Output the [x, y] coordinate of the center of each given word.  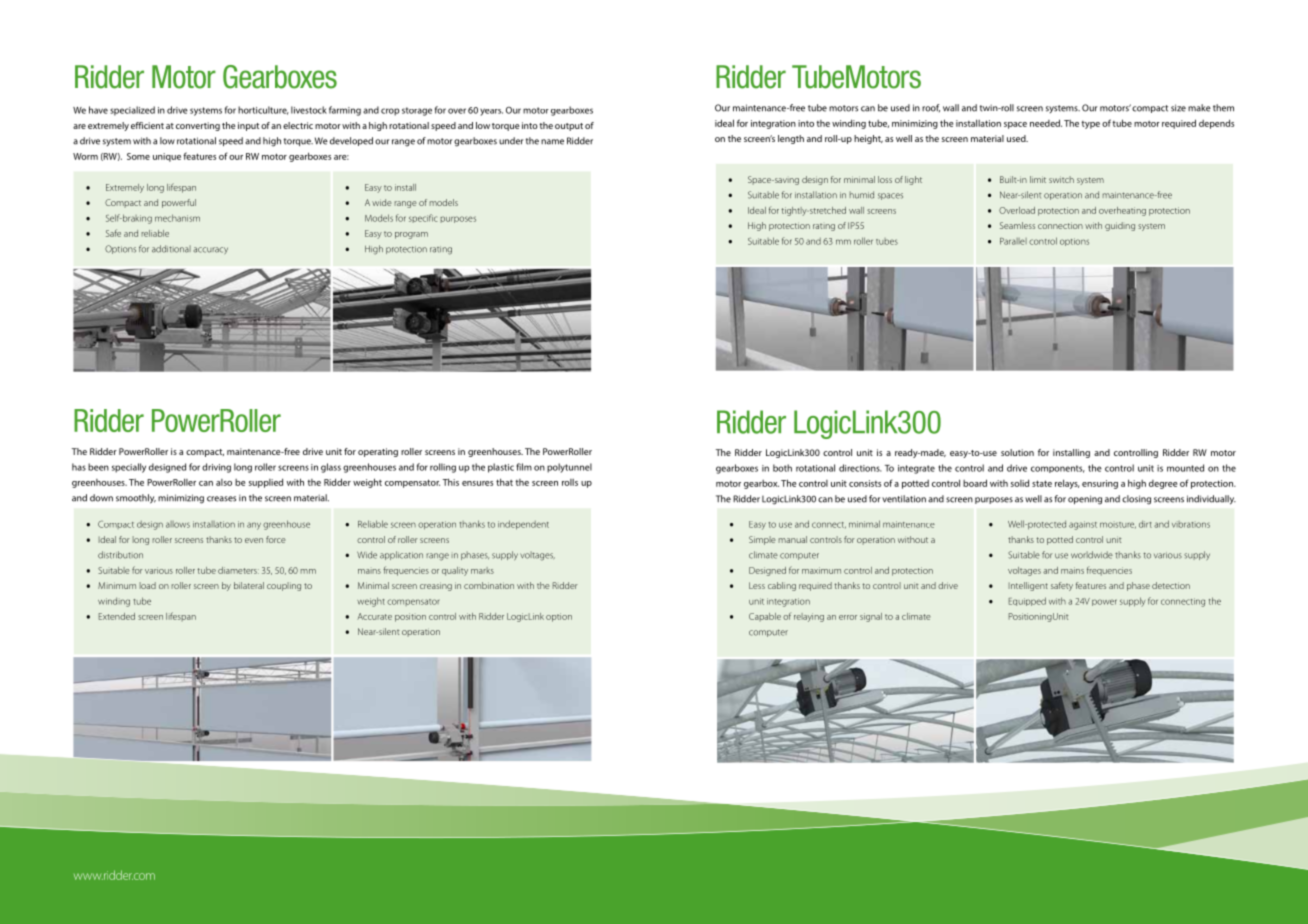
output [569, 127]
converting [198, 126]
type [1090, 125]
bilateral [249, 585]
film [524, 467]
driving [216, 468]
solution [1017, 452]
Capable [765, 617]
